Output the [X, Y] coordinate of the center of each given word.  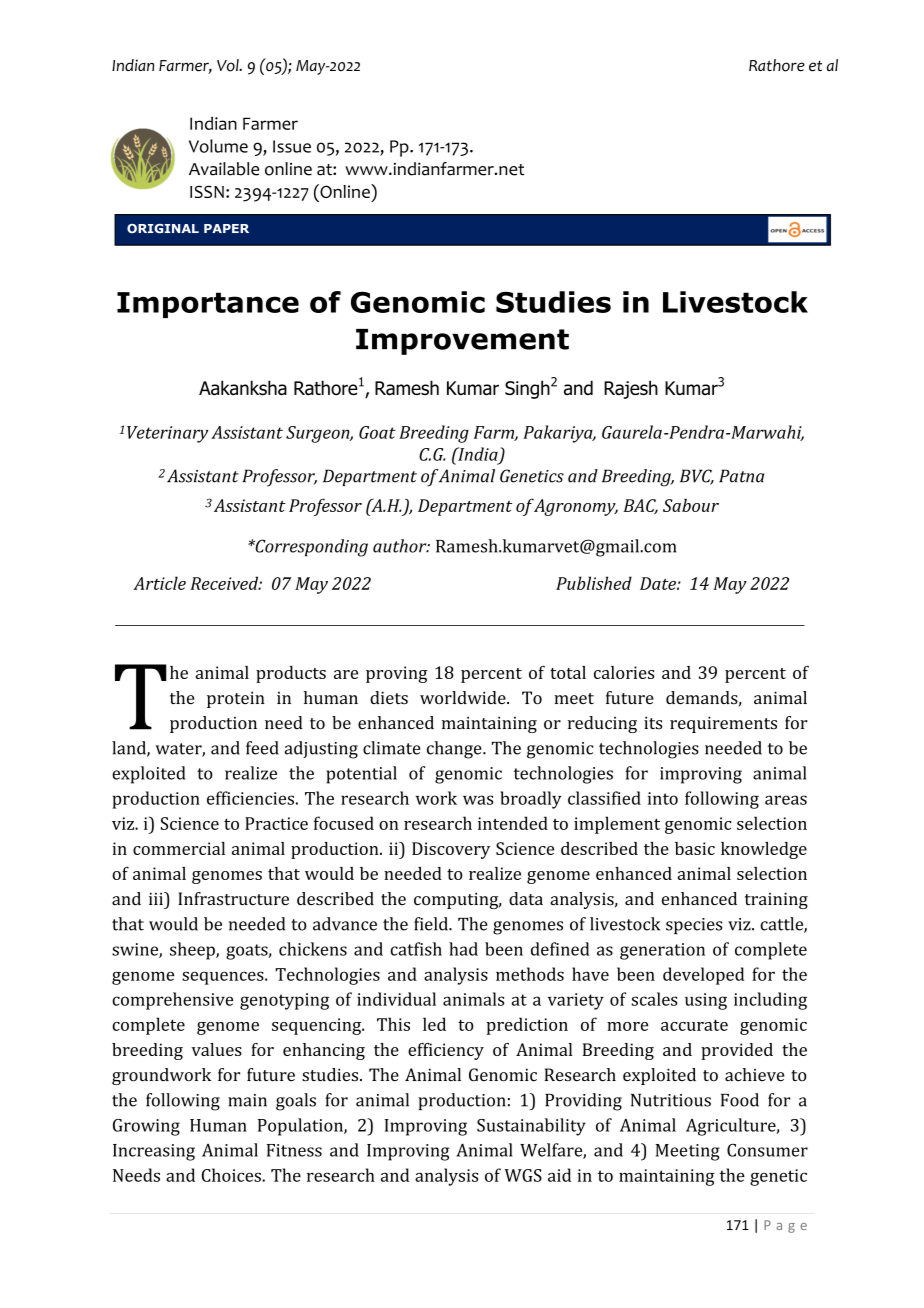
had [463, 949]
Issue [292, 146]
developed [703, 976]
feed [262, 748]
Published [594, 583]
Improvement [462, 342]
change [455, 750]
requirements [723, 724]
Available [224, 169]
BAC [640, 506]
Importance [208, 305]
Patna [741, 476]
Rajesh [631, 389]
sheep [193, 951]
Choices [232, 1175]
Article [159, 583]
